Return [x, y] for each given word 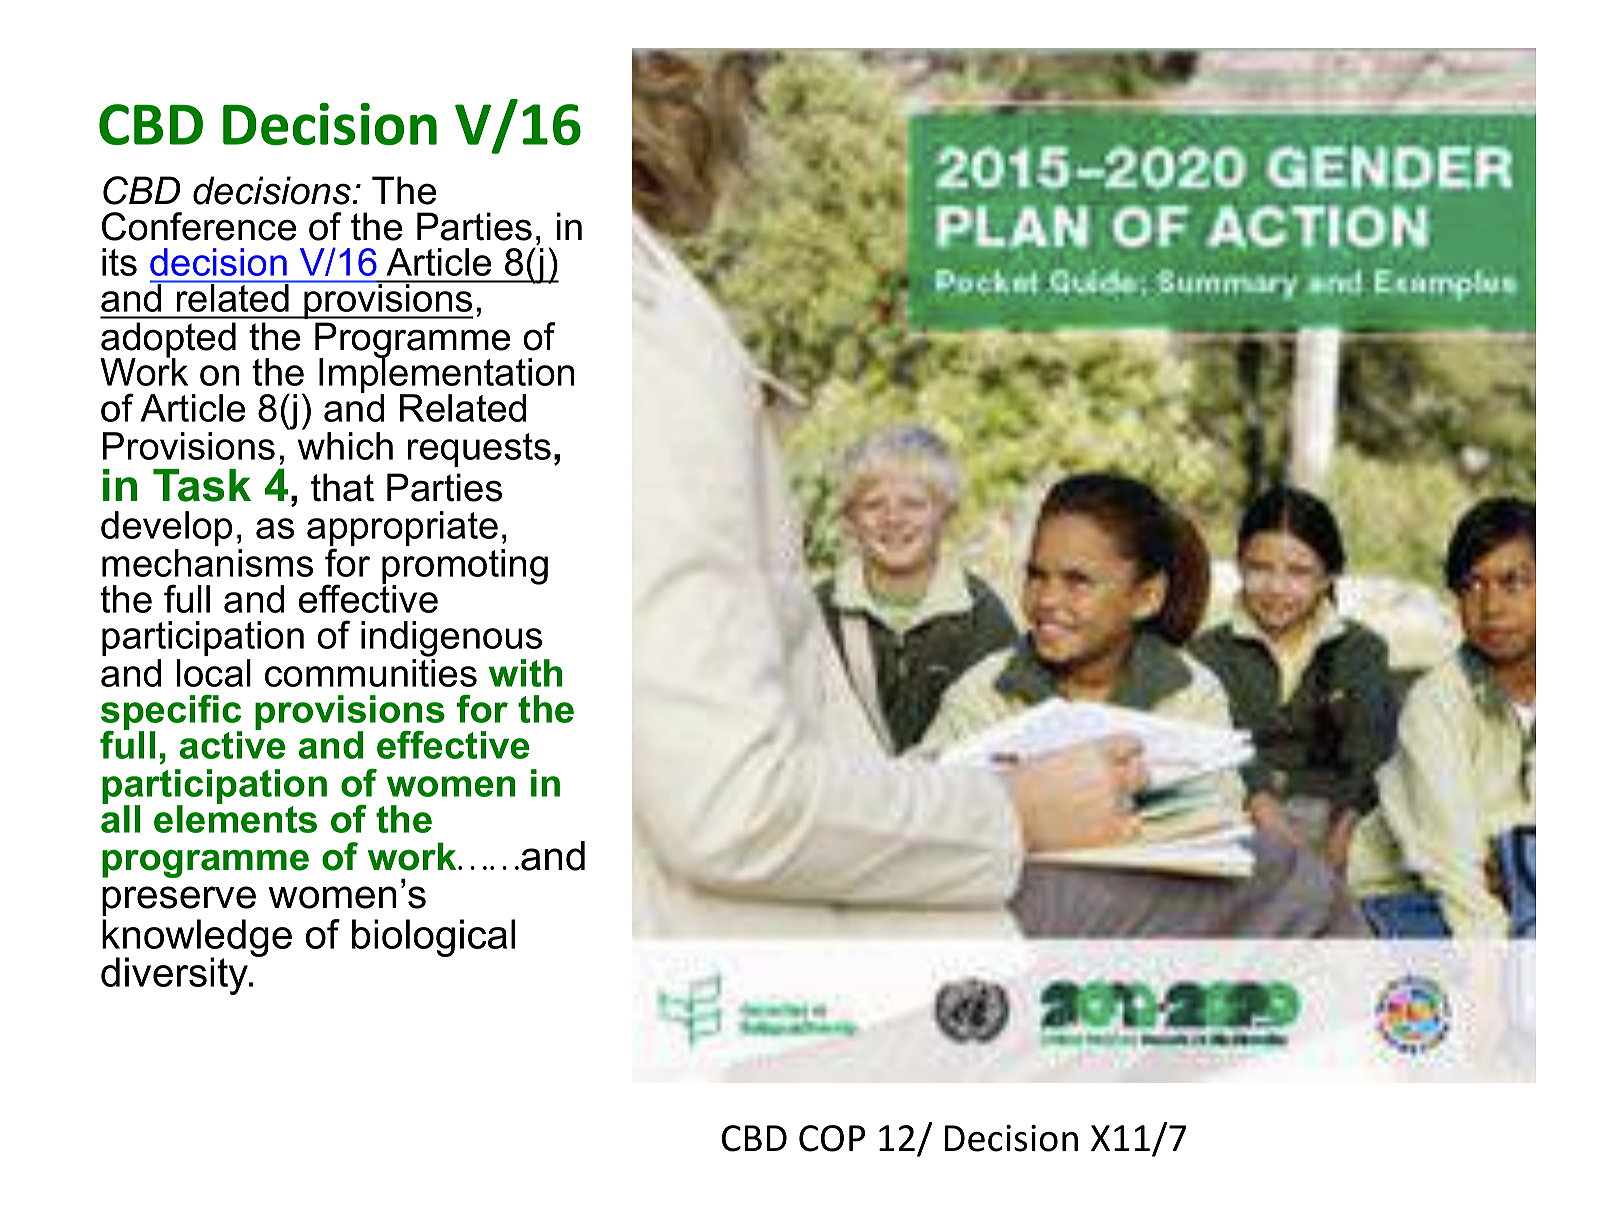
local [214, 673]
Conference [199, 226]
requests [479, 450]
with [526, 673]
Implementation [446, 376]
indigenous [451, 639]
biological [433, 938]
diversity [176, 976]
